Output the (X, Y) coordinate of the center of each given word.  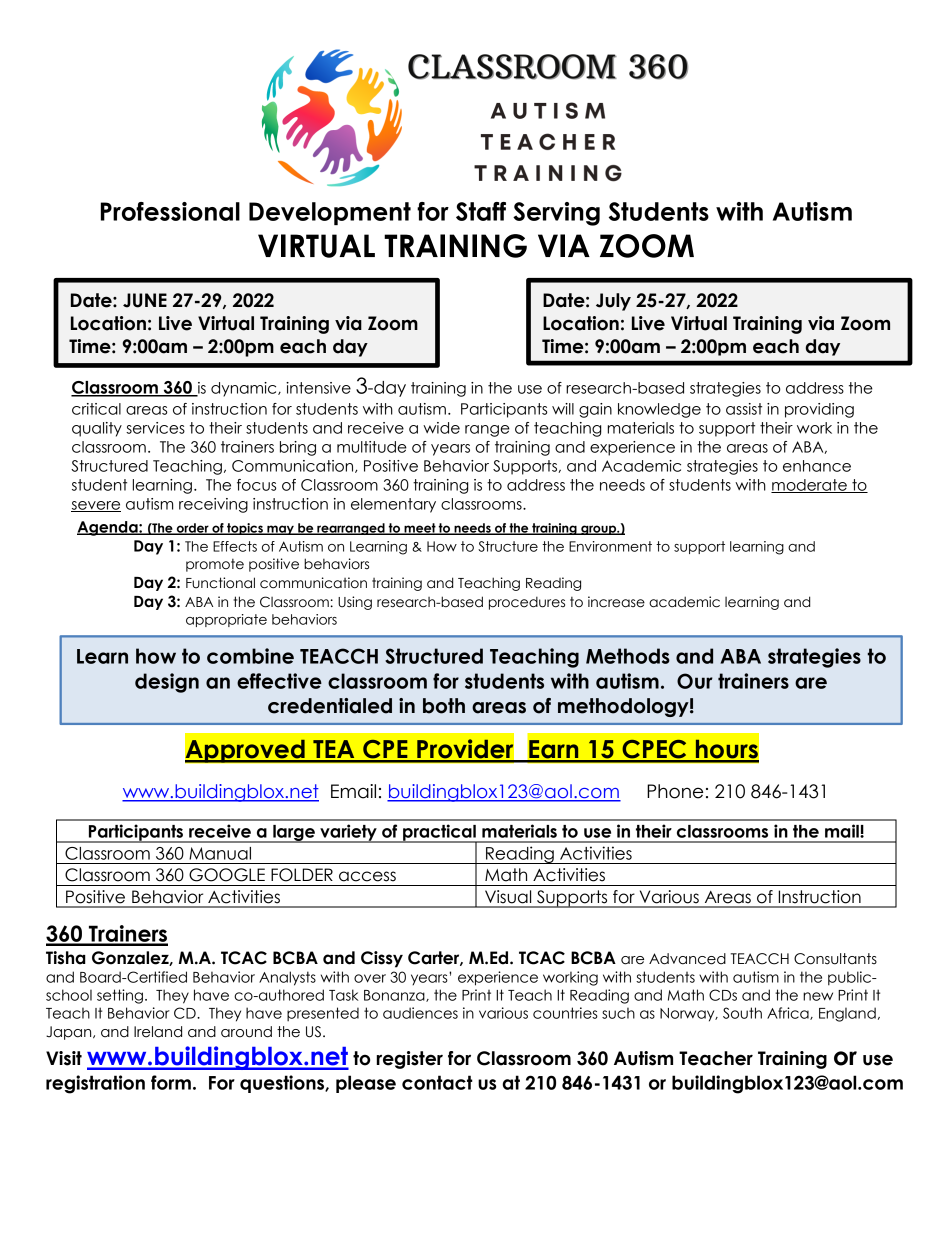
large (294, 834)
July (613, 302)
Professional (170, 211)
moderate (810, 486)
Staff (481, 211)
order (192, 529)
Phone (675, 791)
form (171, 1082)
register (410, 1060)
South (742, 1013)
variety (348, 833)
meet (420, 529)
